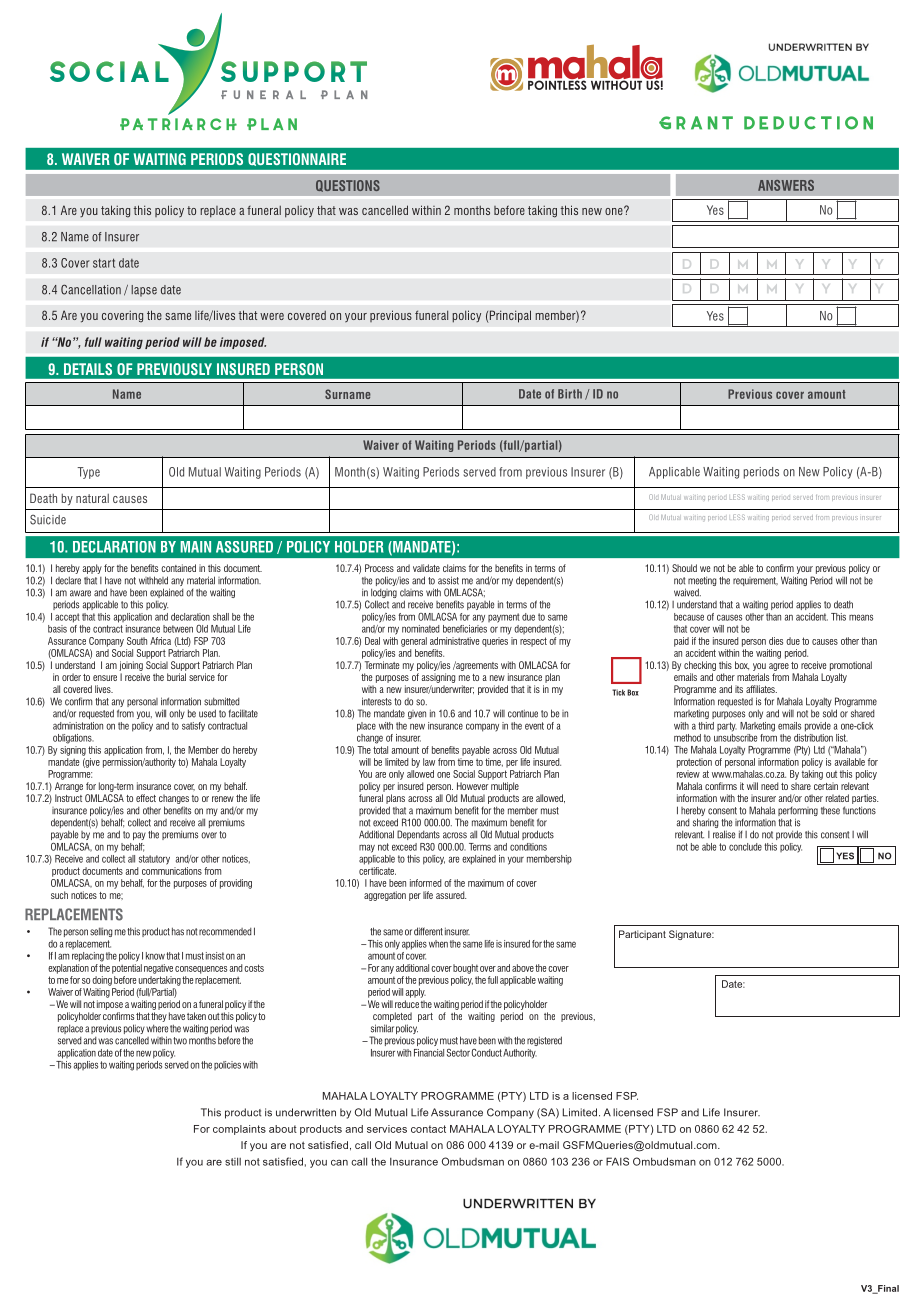 Image resolution: width=924 pixels, height=1308 pixels. What do you see at coordinates (239, 1130) in the document?
I see `complaints` at bounding box center [239, 1130].
